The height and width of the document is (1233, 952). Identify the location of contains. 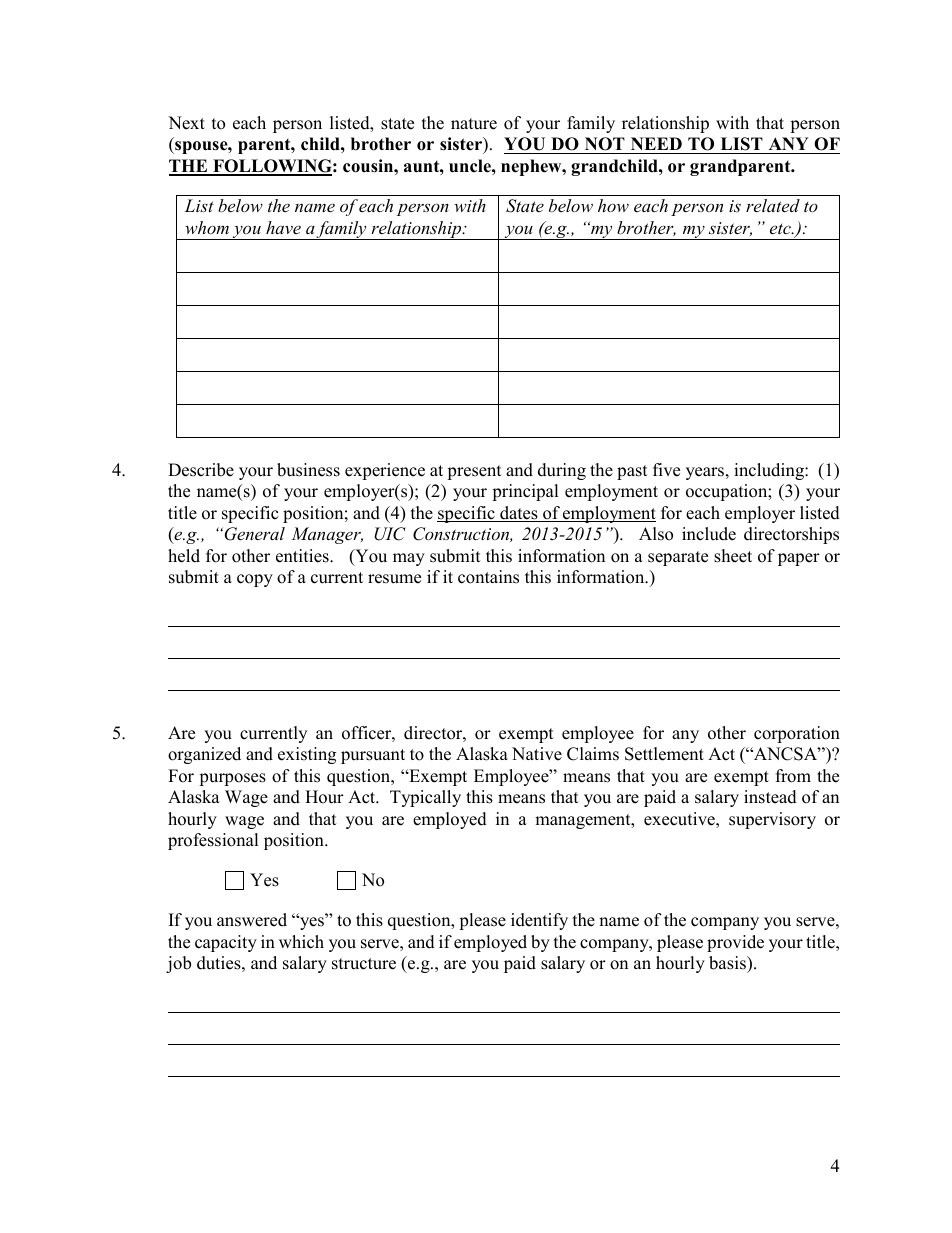
(488, 577).
